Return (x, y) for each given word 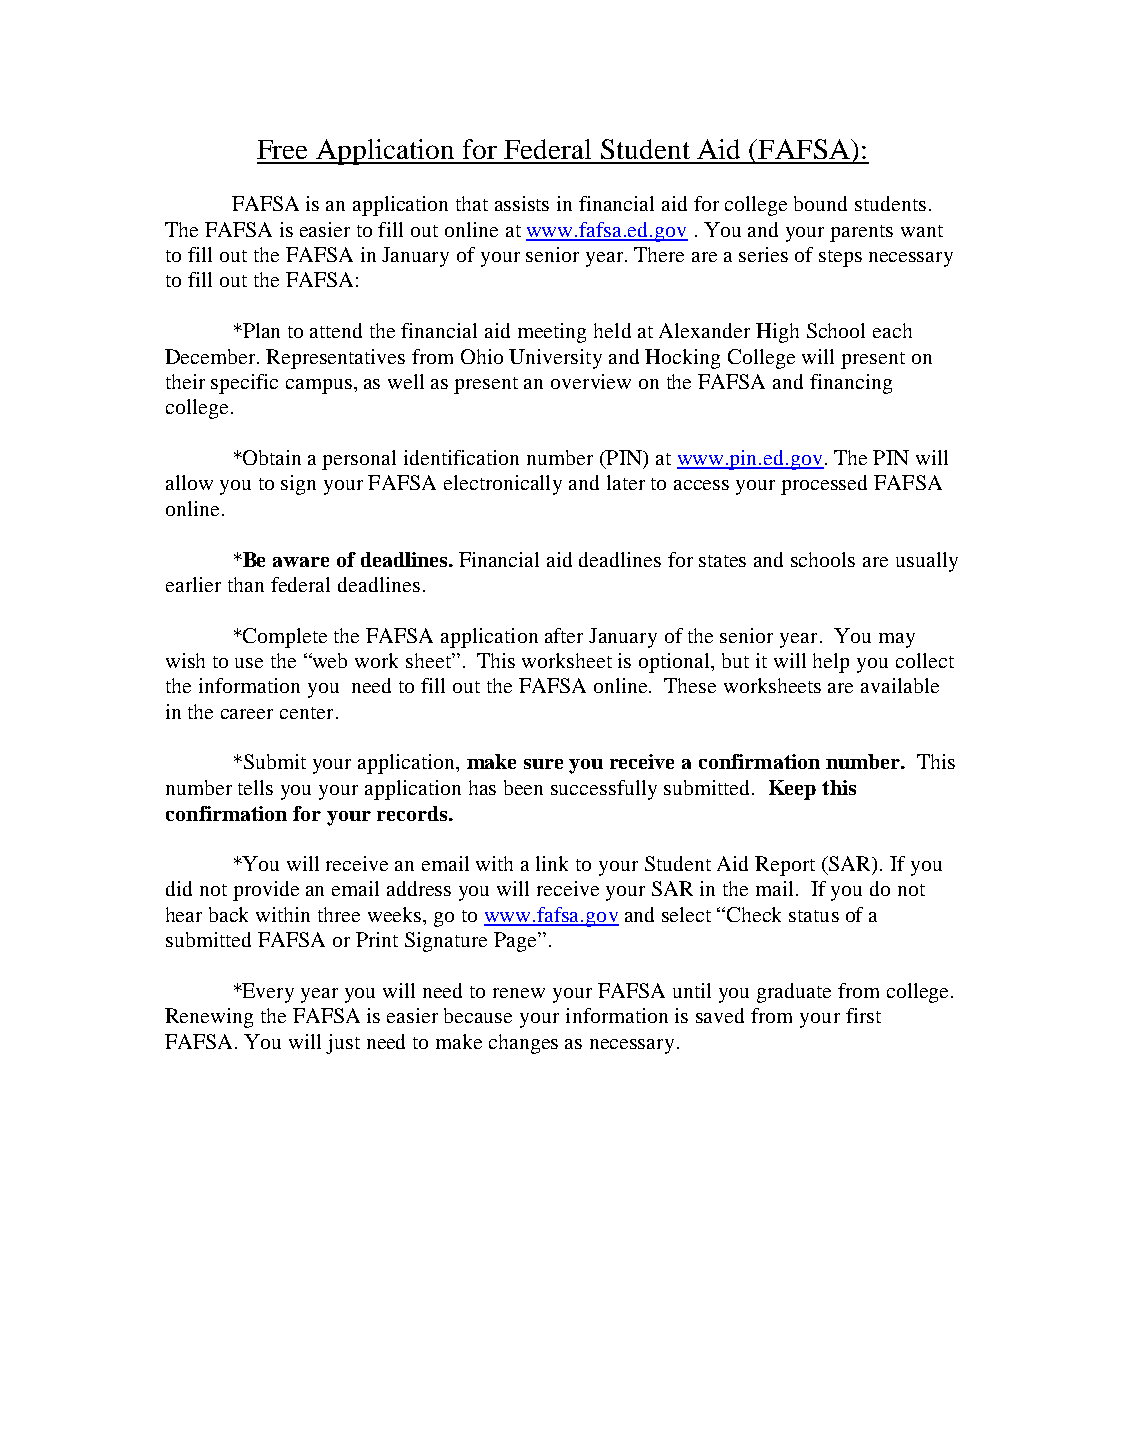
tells (255, 787)
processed (824, 485)
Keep (792, 790)
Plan (260, 330)
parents (861, 233)
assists (522, 203)
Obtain (271, 457)
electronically (503, 485)
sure (543, 764)
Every (267, 993)
